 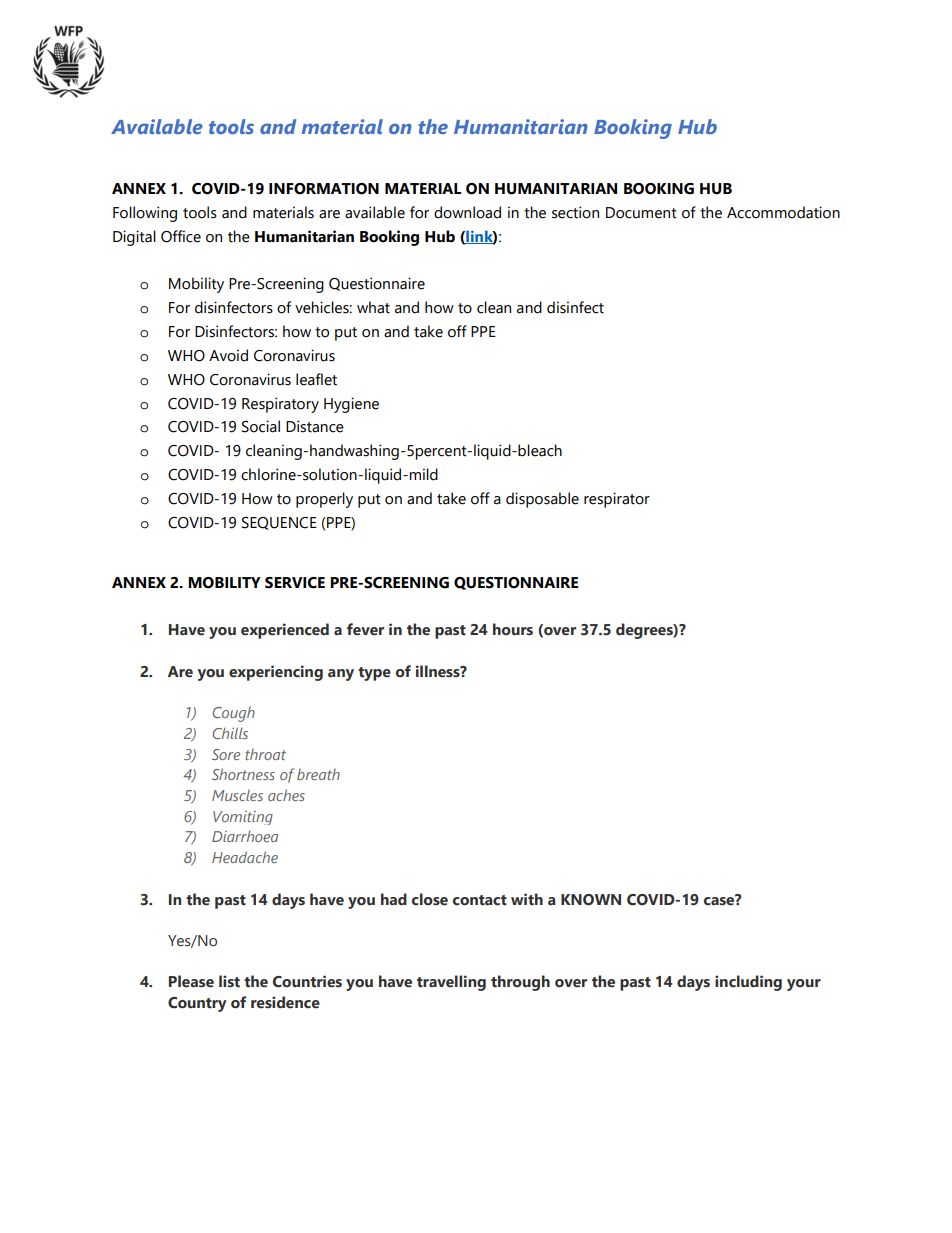 I want to click on hours, so click(x=513, y=629).
